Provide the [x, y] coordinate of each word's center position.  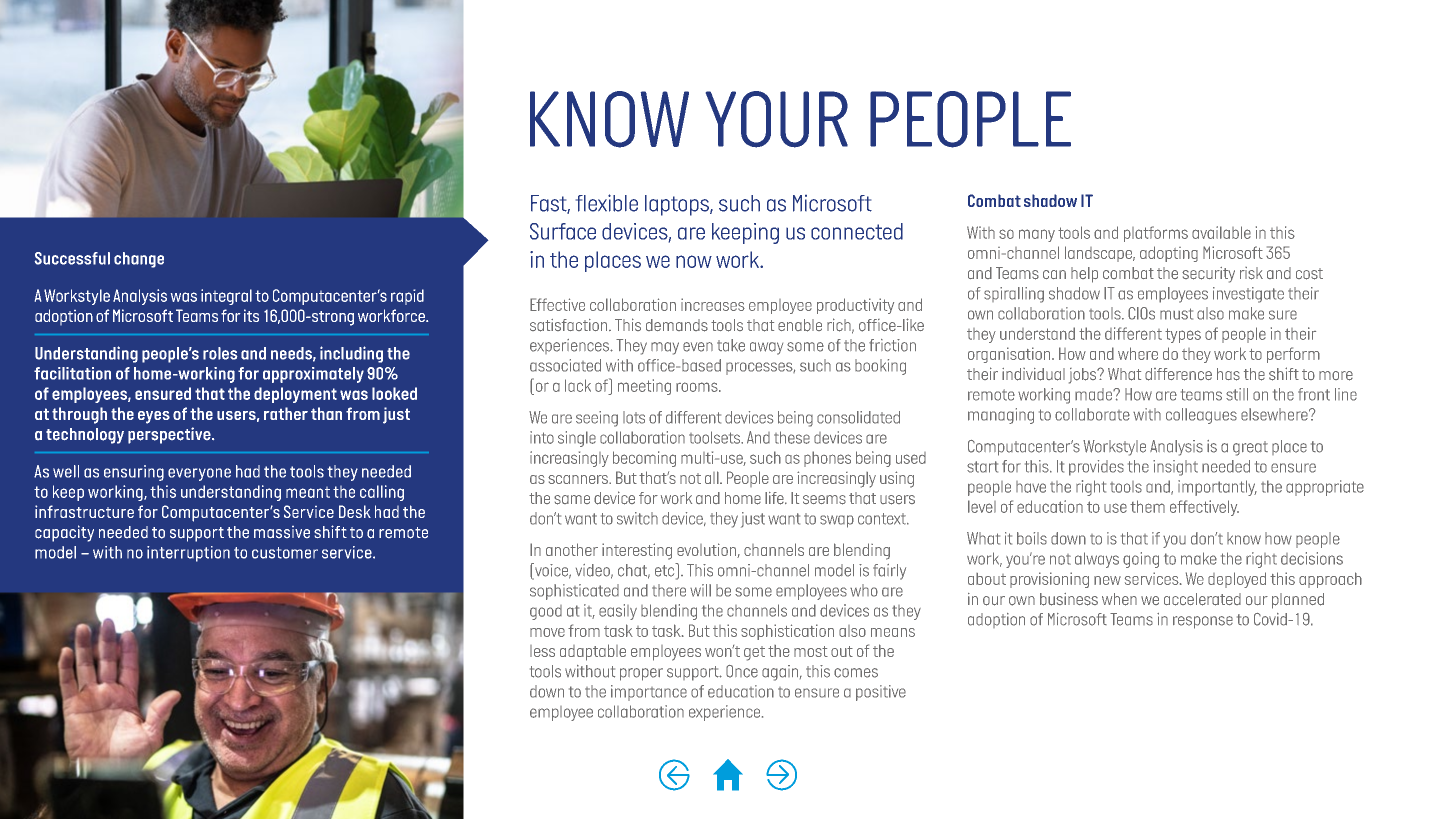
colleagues [1201, 416]
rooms [698, 387]
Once [742, 671]
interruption [188, 554]
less [542, 651]
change [139, 260]
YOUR [777, 119]
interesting [637, 551]
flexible [607, 203]
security [1208, 275]
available [1221, 232]
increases [713, 304]
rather [286, 413]
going [1141, 560]
